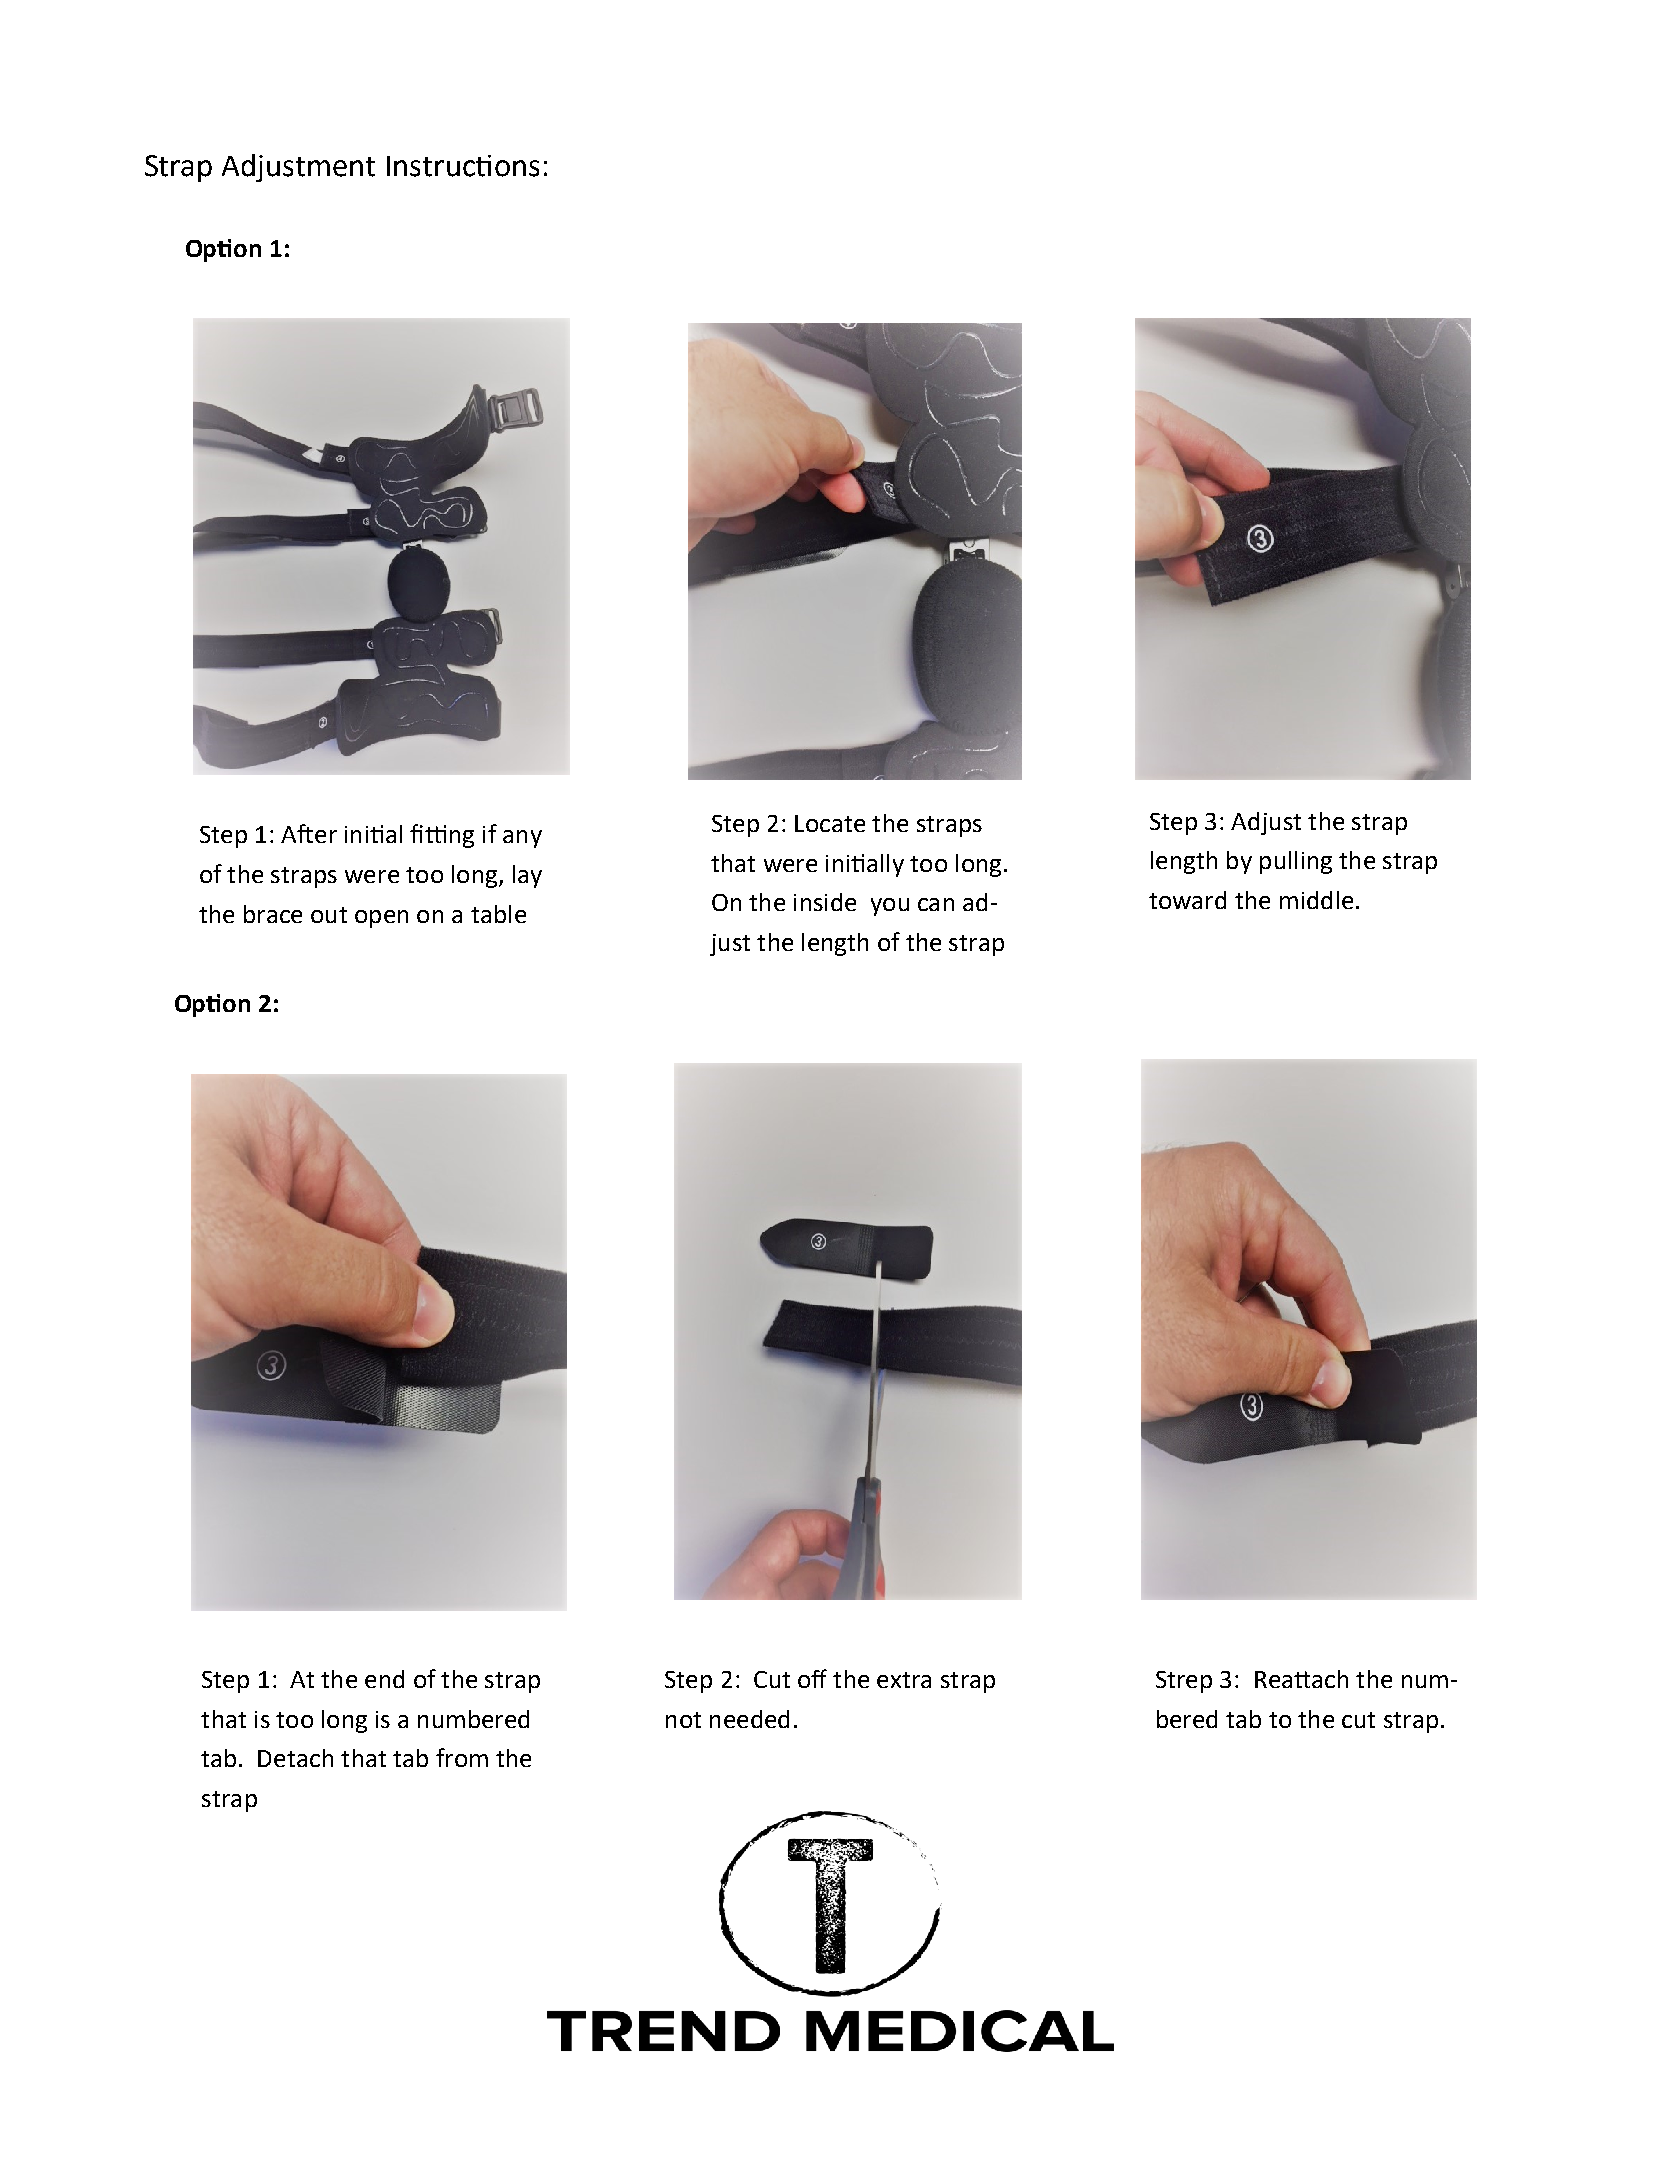 This screenshot has height=2158, width=1667. Describe the element at coordinates (463, 166) in the screenshot. I see `Instructions` at that location.
